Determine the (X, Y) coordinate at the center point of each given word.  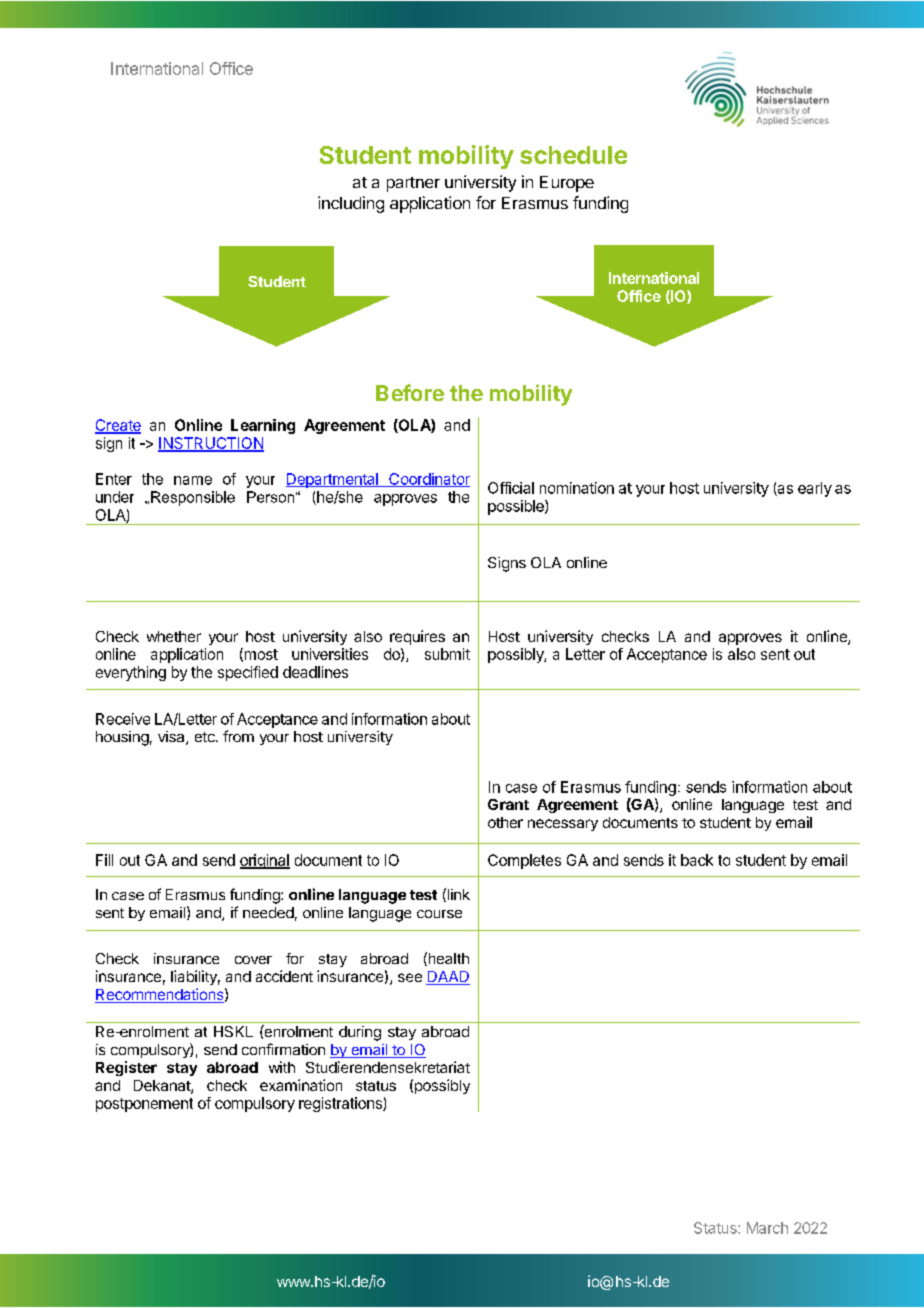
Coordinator (428, 480)
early (815, 489)
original (265, 861)
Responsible (193, 498)
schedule (573, 155)
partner (413, 184)
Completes (524, 861)
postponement (144, 1105)
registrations (341, 1104)
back (697, 860)
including (351, 204)
